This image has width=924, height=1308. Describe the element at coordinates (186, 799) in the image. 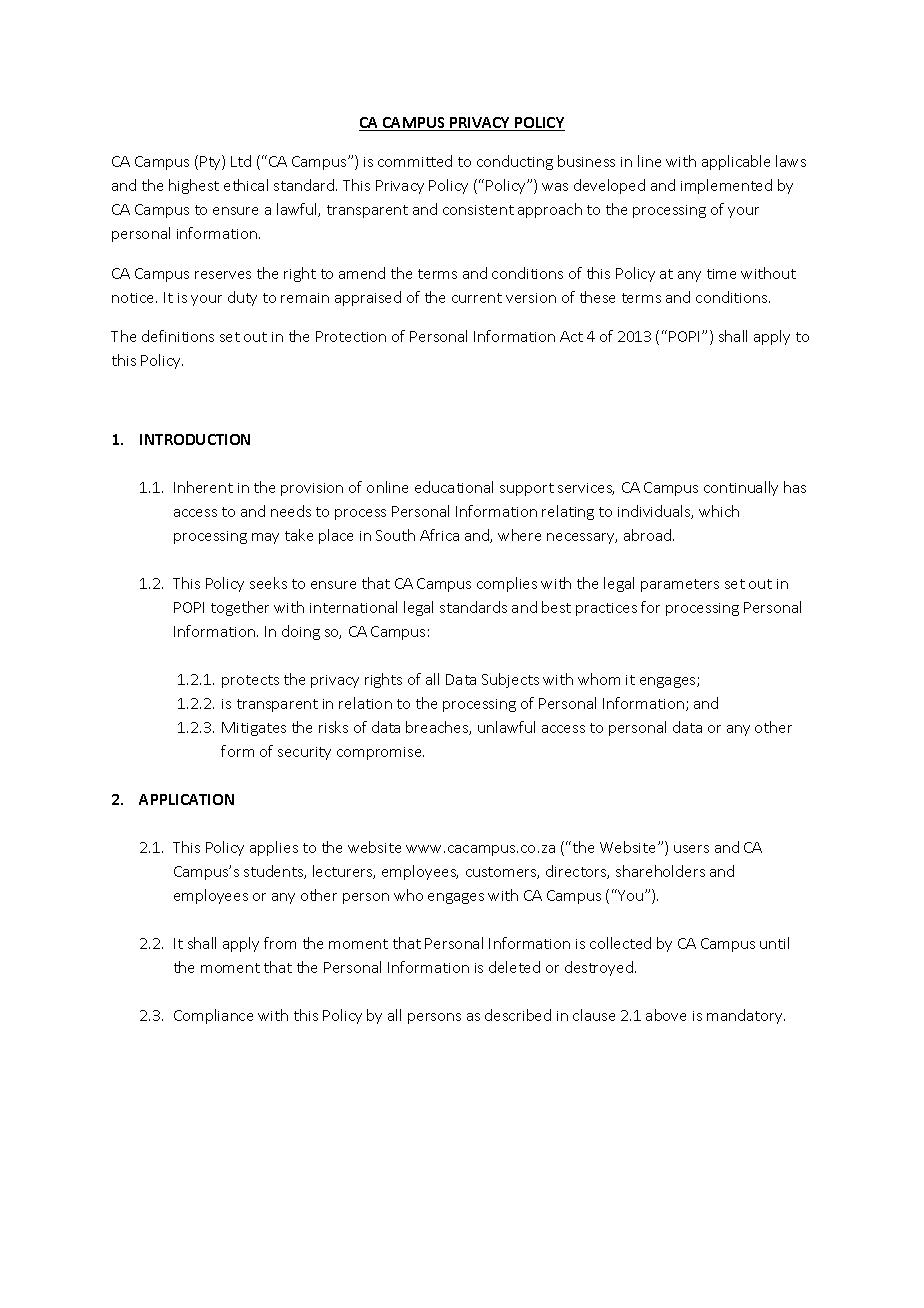

I see `APPLICATION` at that location.
